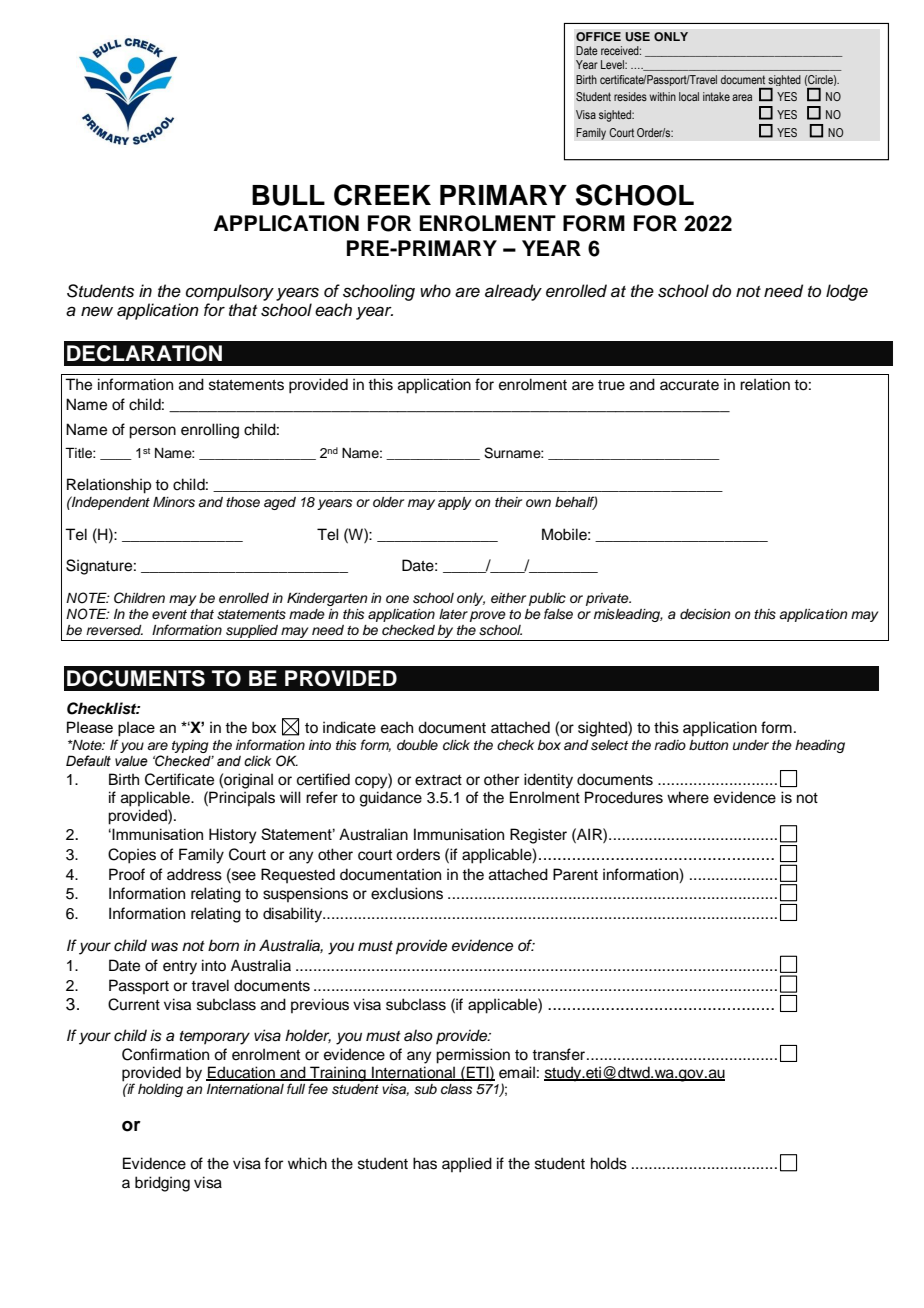 This screenshot has height=1308, width=924. Describe the element at coordinates (438, 780) in the screenshot. I see `extract` at that location.
